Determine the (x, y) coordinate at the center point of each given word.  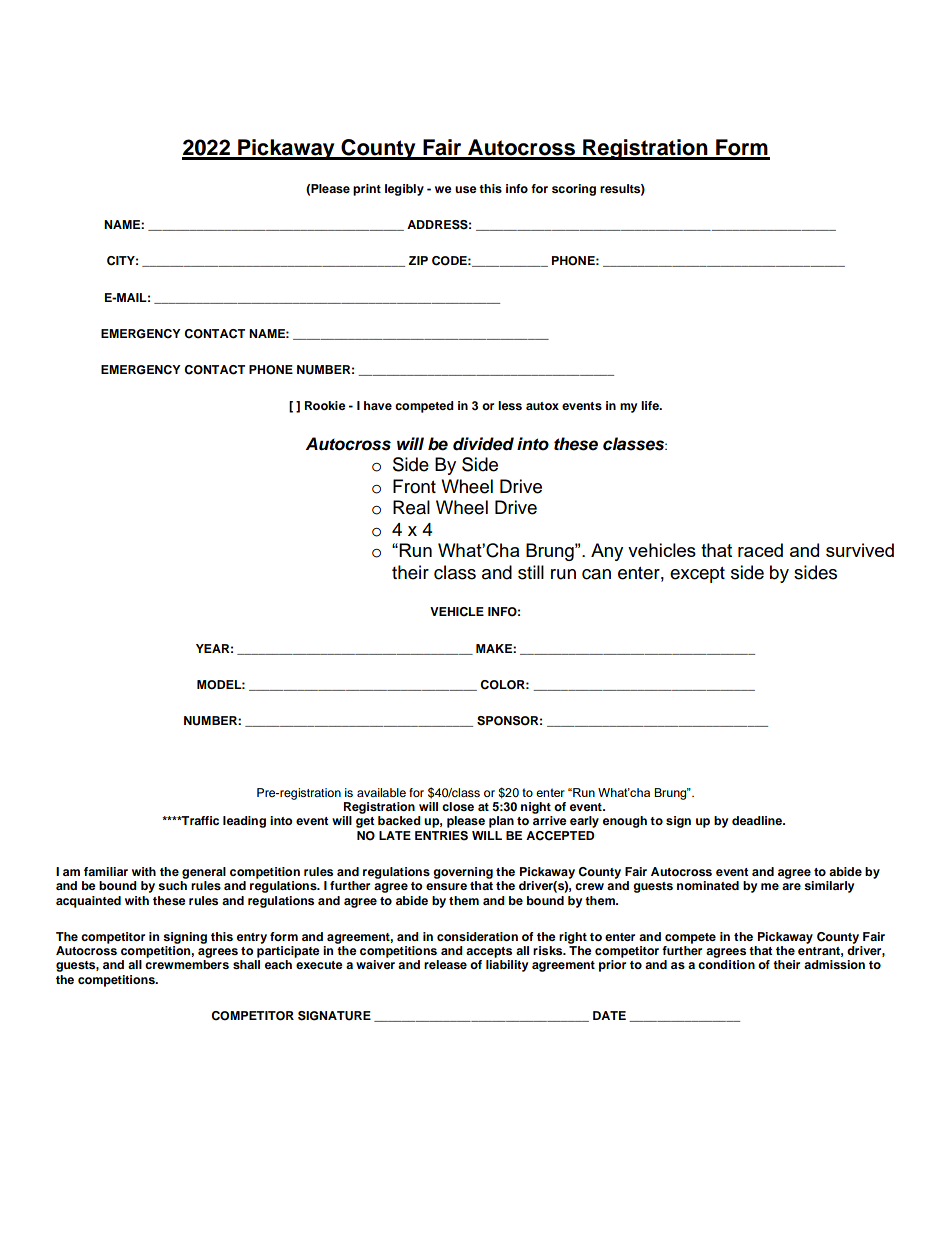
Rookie (325, 405)
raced (760, 550)
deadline (758, 820)
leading (244, 822)
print (367, 190)
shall (246, 964)
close (458, 806)
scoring (574, 190)
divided (483, 444)
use (466, 189)
